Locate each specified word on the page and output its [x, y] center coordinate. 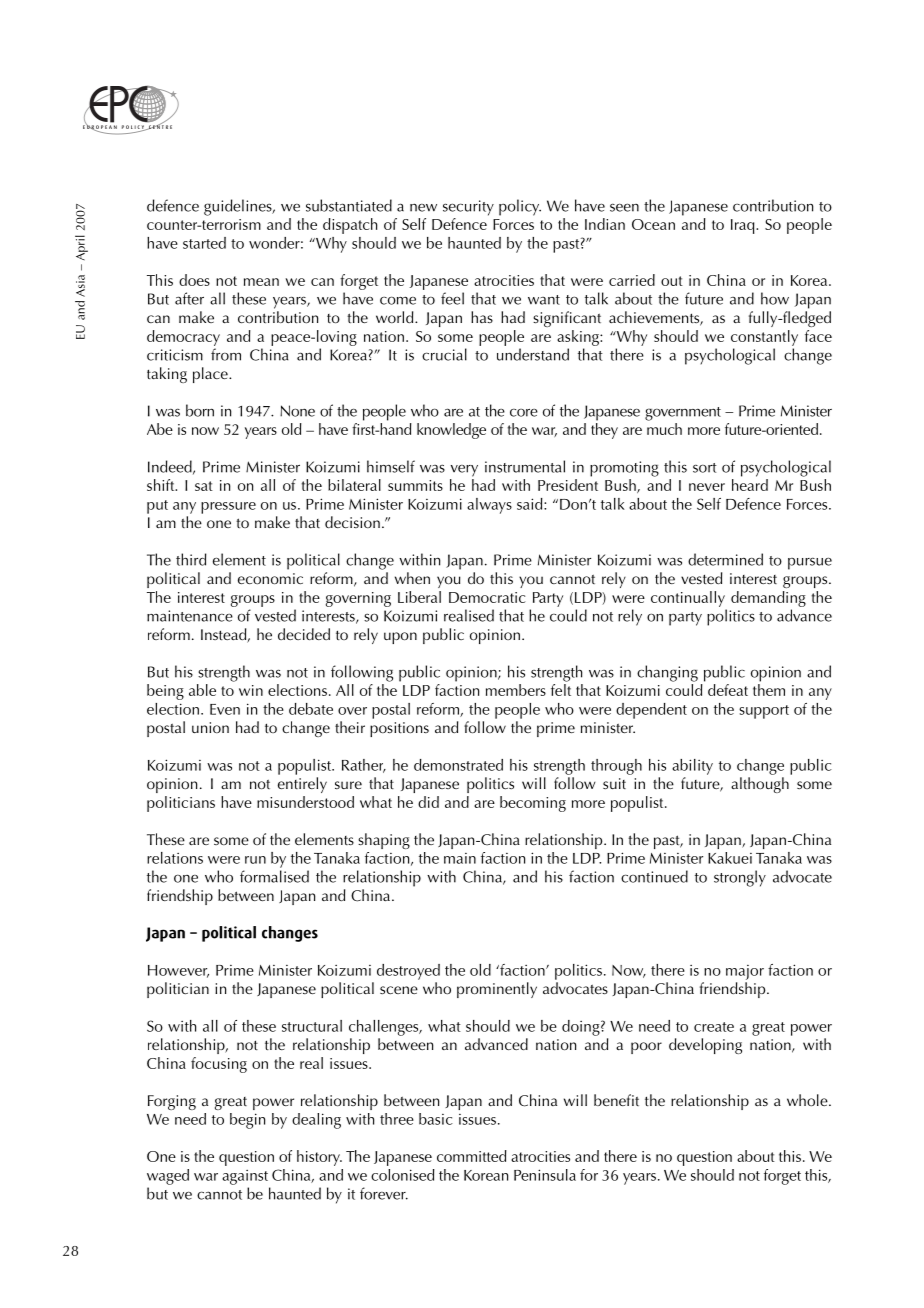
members [516, 690]
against [245, 1177]
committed [472, 1156]
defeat [728, 690]
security [468, 208]
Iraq [744, 226]
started [204, 243]
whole [808, 1100]
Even [225, 709]
